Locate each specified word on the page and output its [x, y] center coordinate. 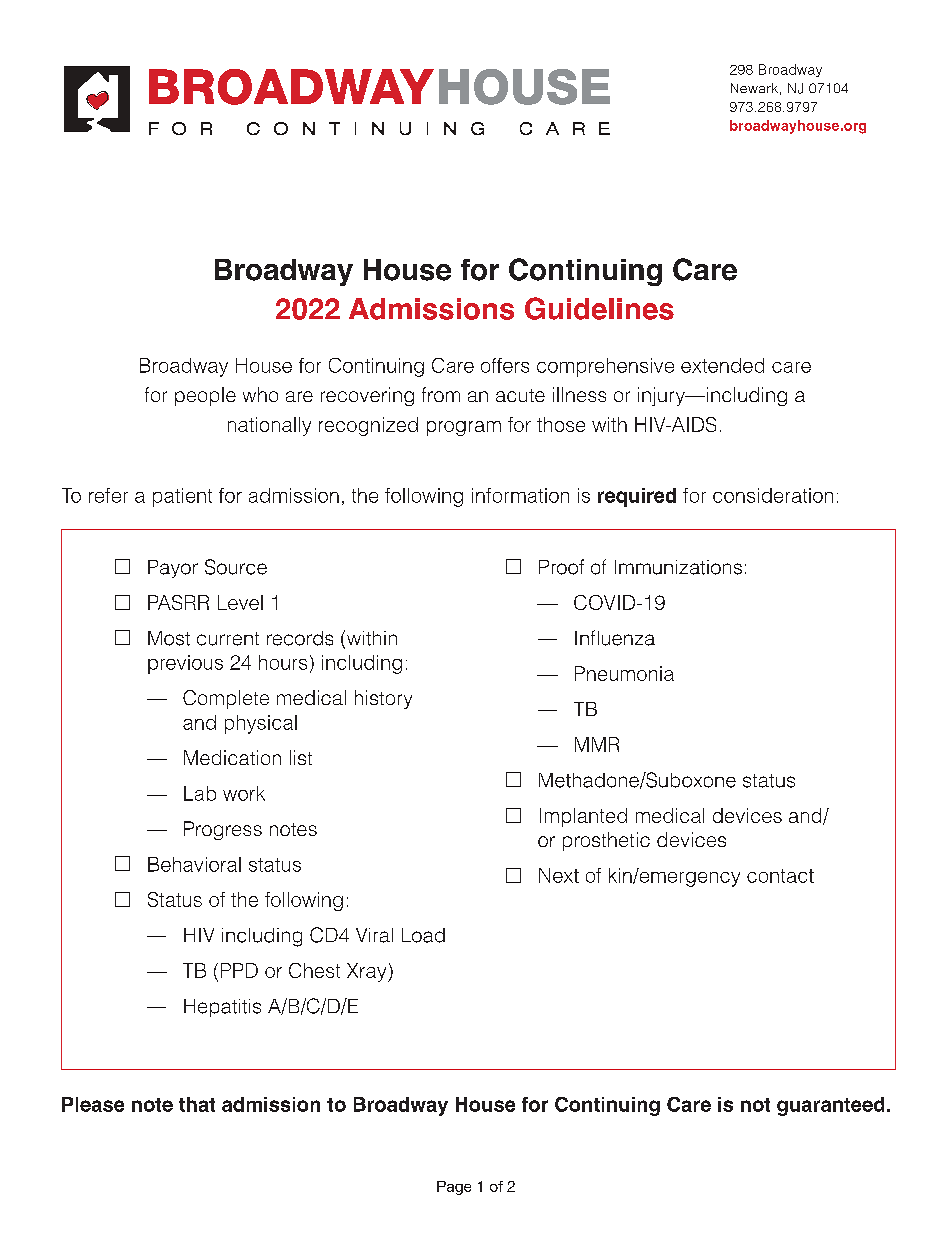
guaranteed [830, 1106]
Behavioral [194, 864]
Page [454, 1188]
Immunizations [678, 567]
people [205, 396]
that [197, 1104]
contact [780, 876]
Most [169, 638]
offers [505, 365]
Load [423, 935]
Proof [561, 567]
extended [722, 365]
